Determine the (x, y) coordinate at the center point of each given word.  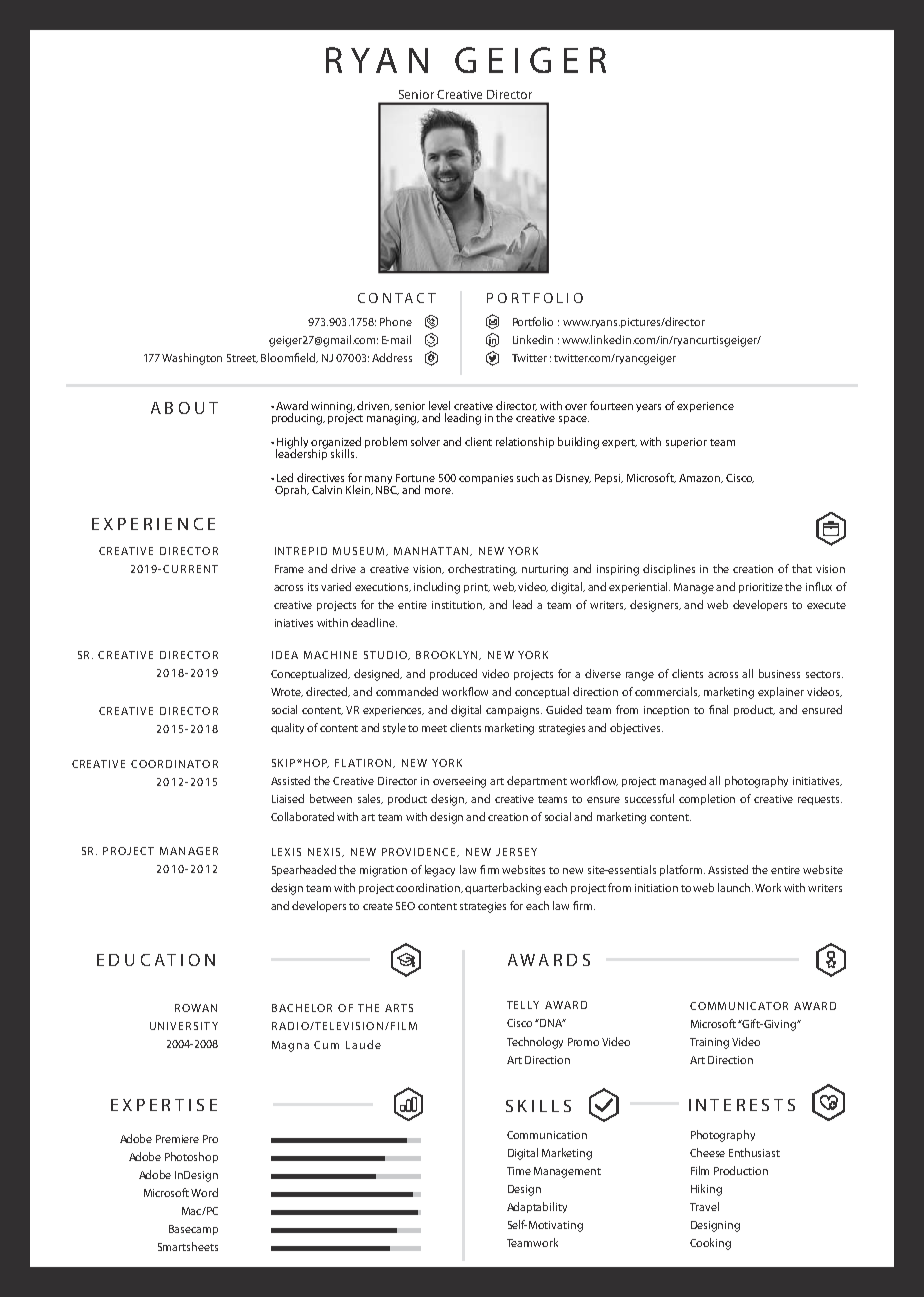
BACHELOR (302, 1008)
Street (242, 358)
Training (709, 1043)
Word (204, 1192)
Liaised (288, 798)
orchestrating (482, 570)
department (537, 781)
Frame (289, 569)
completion (707, 799)
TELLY (523, 1005)
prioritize (761, 588)
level (439, 405)
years (648, 408)
